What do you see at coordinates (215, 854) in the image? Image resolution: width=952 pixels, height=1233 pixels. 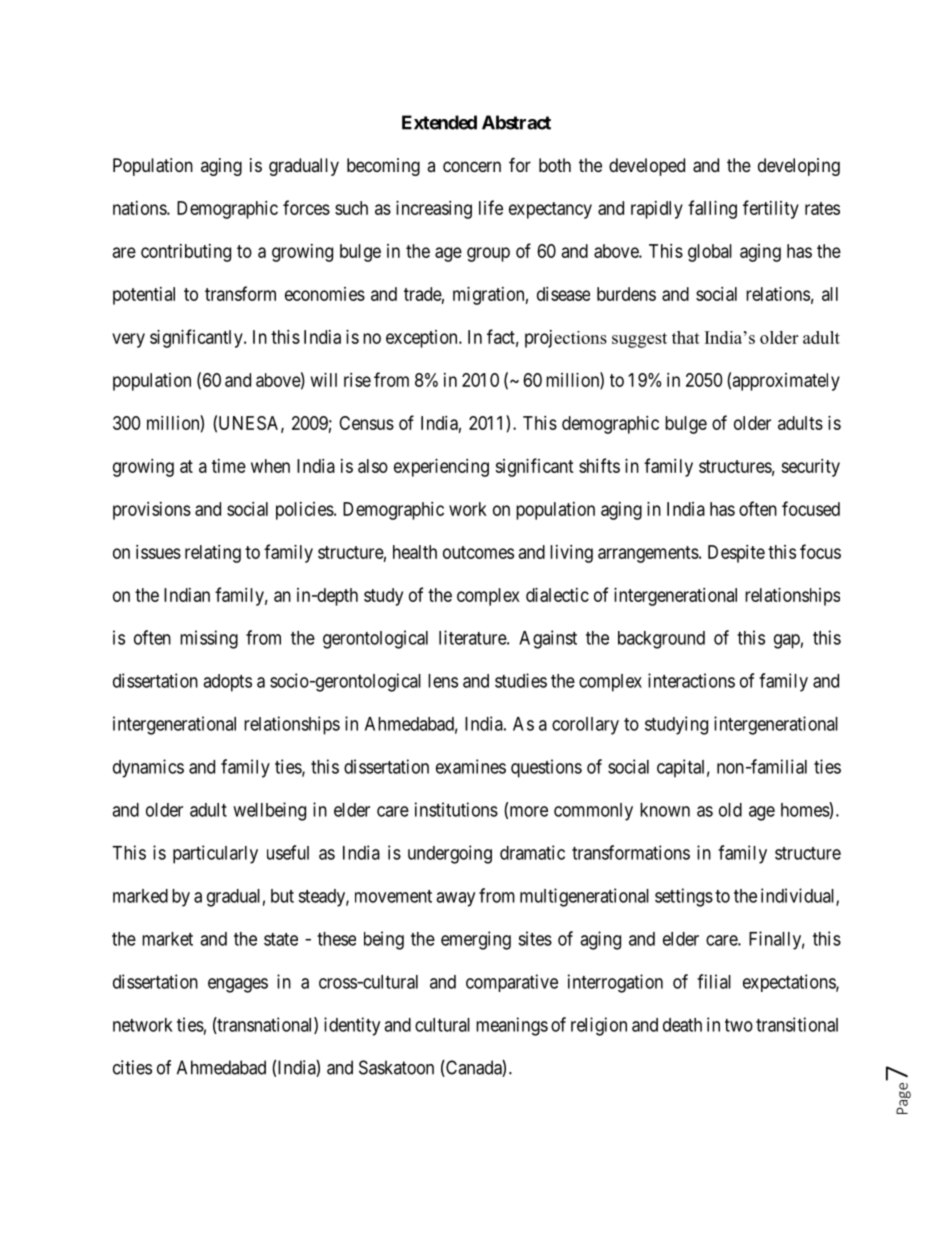 I see `particularly` at bounding box center [215, 854].
